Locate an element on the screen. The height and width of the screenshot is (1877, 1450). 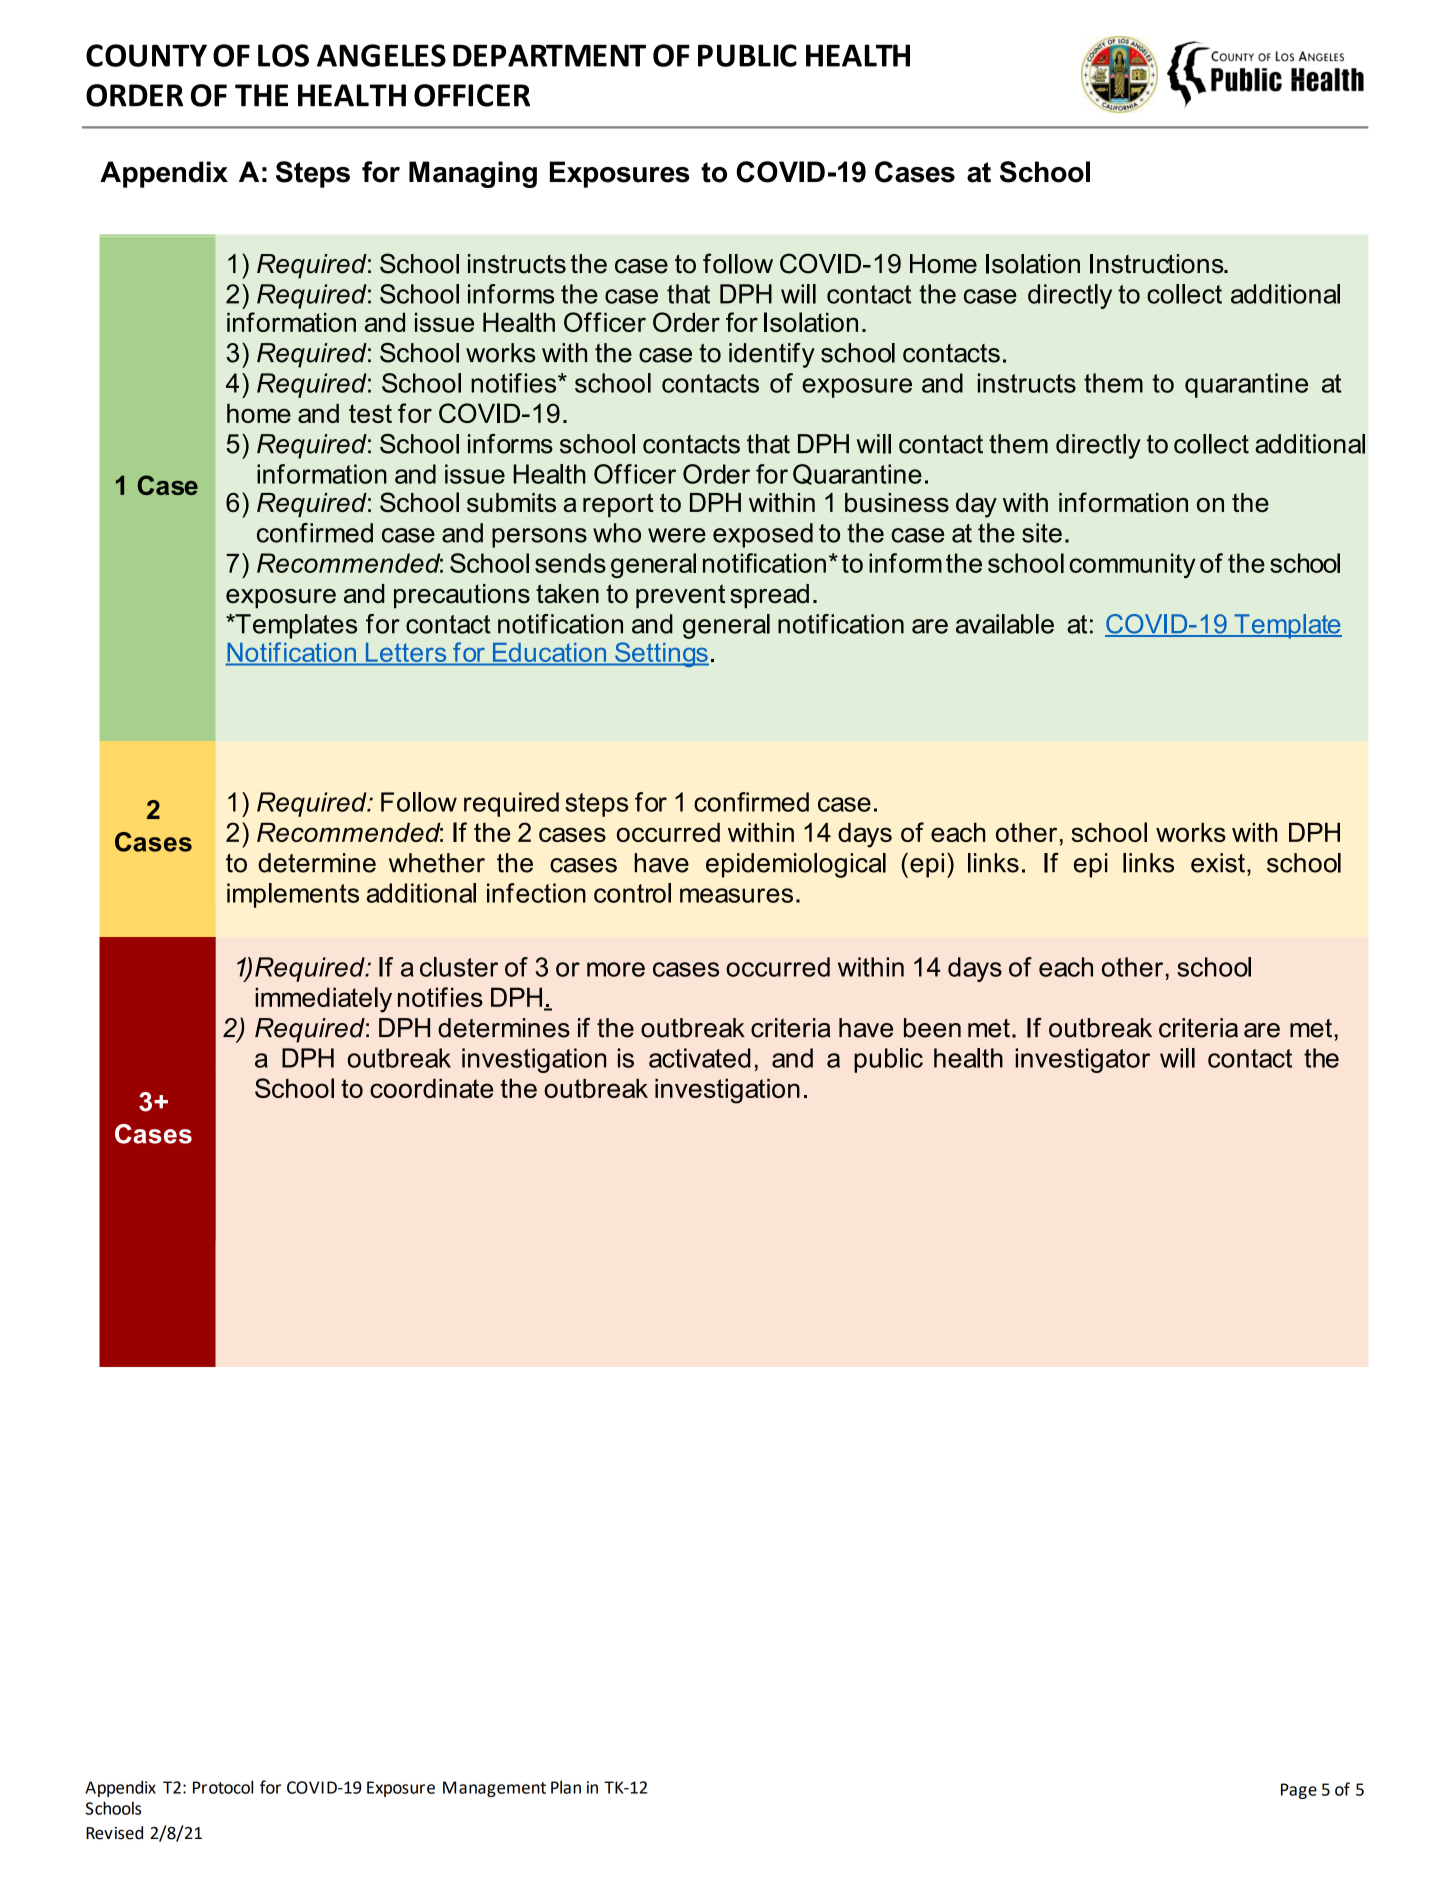
LOS is located at coordinates (283, 55).
